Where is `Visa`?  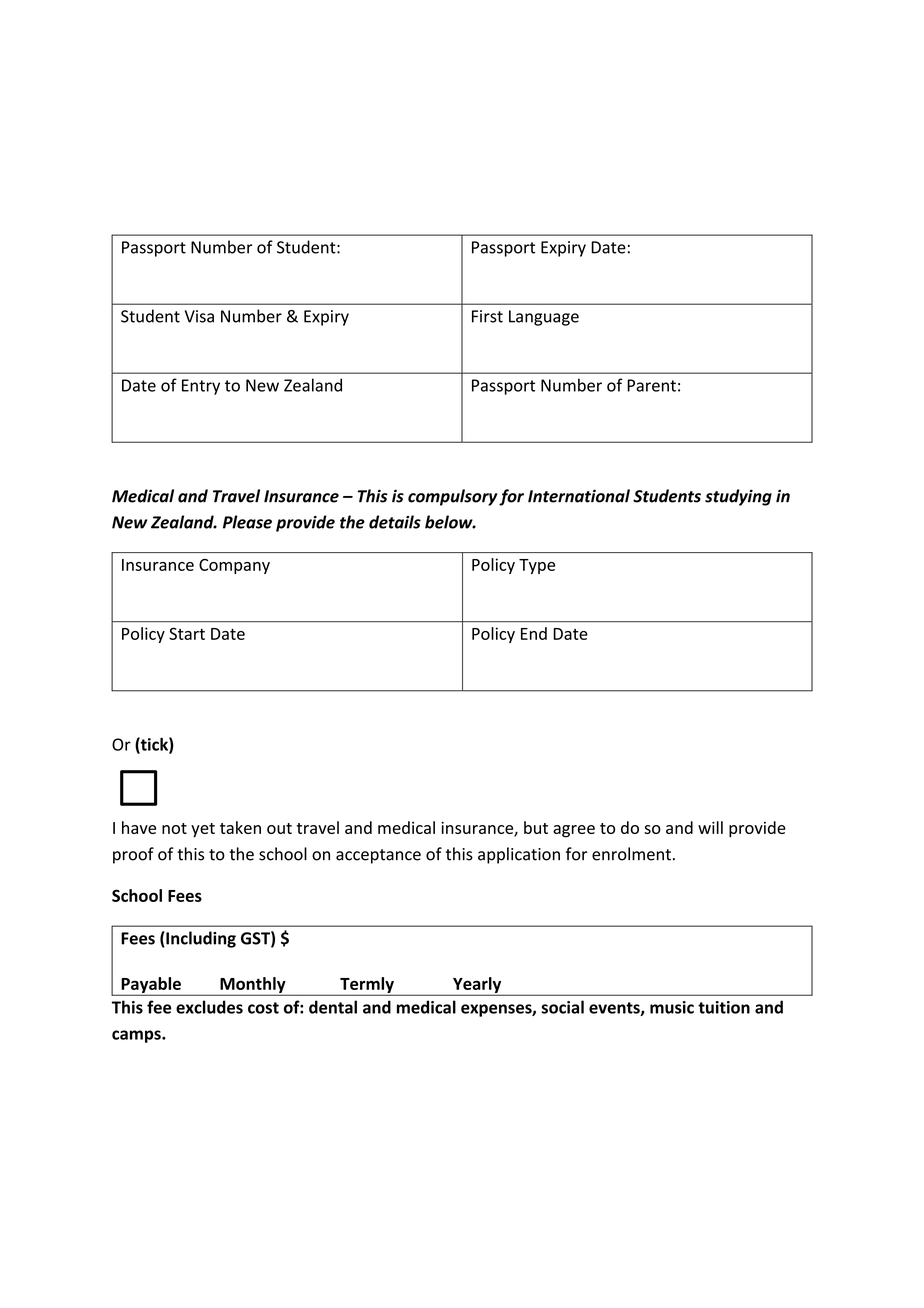 Visa is located at coordinates (199, 316).
